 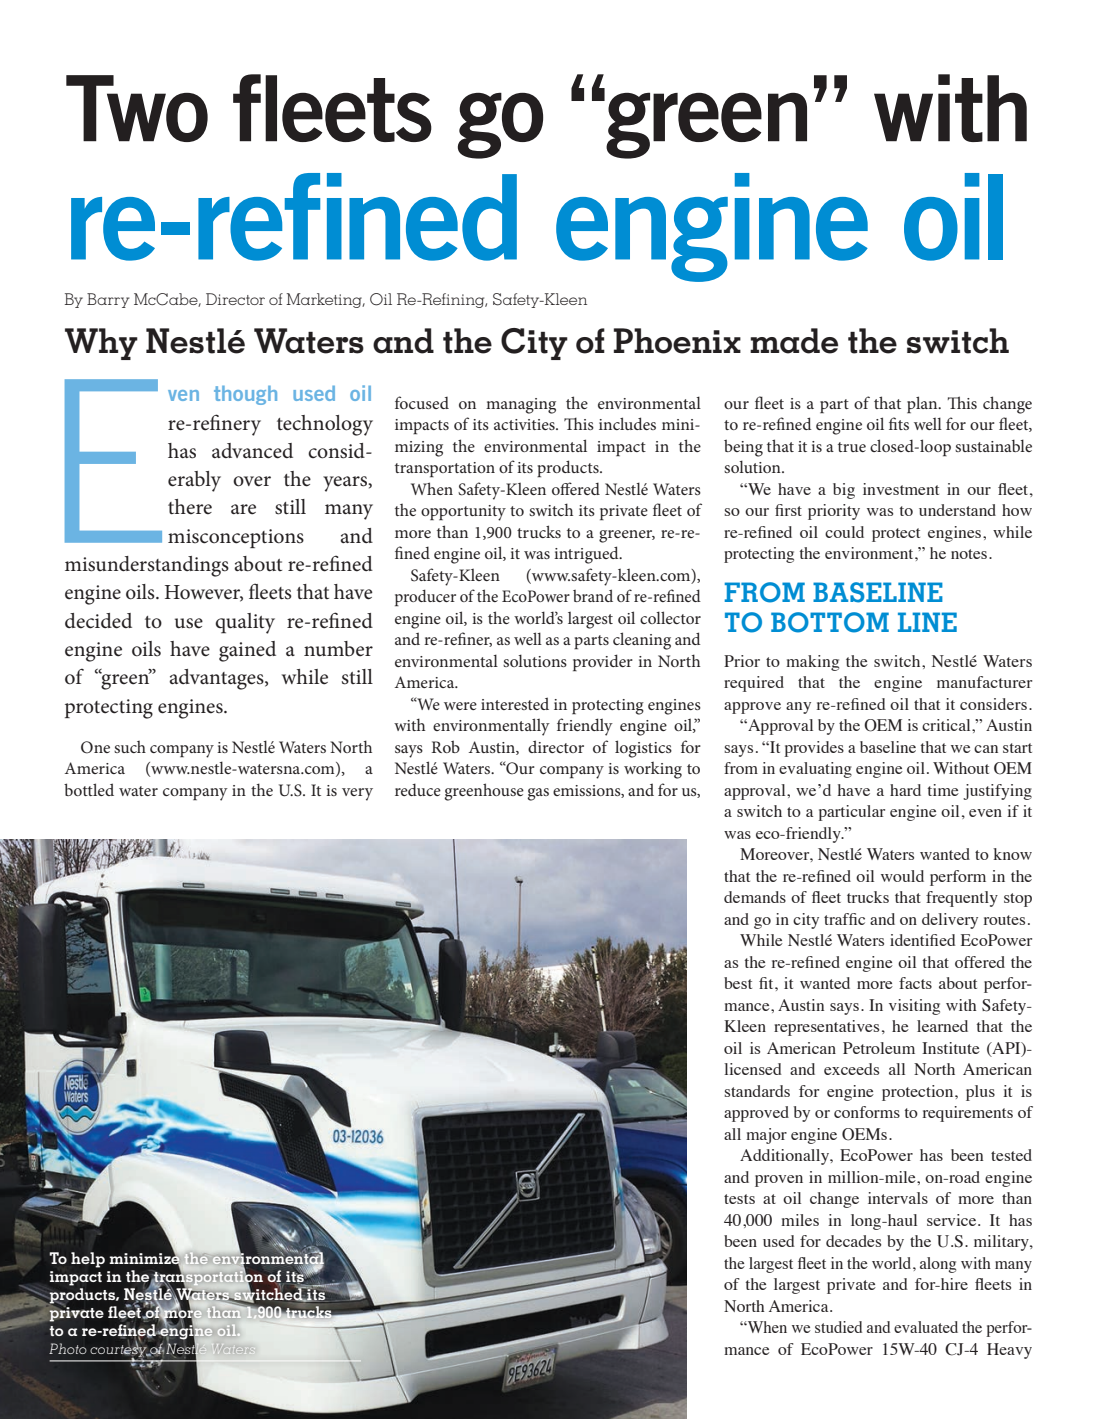 What do you see at coordinates (89, 789) in the screenshot?
I see `bottled` at bounding box center [89, 789].
